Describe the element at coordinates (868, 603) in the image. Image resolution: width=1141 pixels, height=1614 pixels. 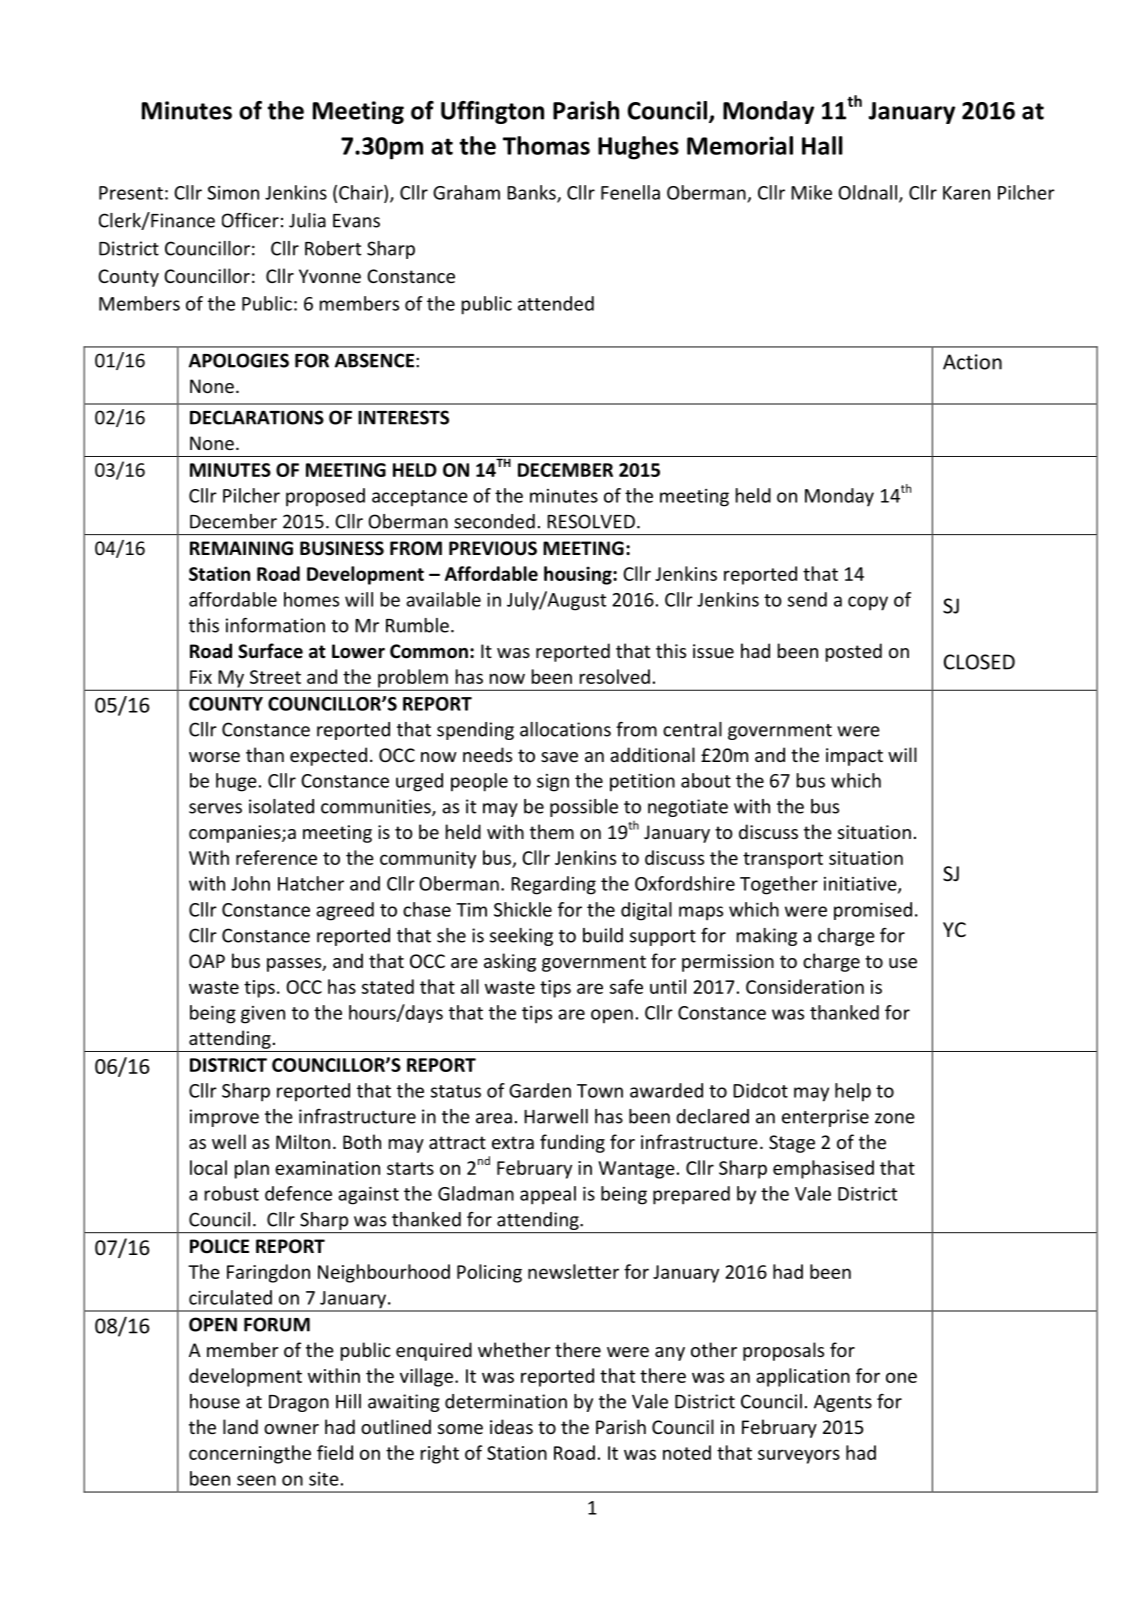
I see `copy` at that location.
